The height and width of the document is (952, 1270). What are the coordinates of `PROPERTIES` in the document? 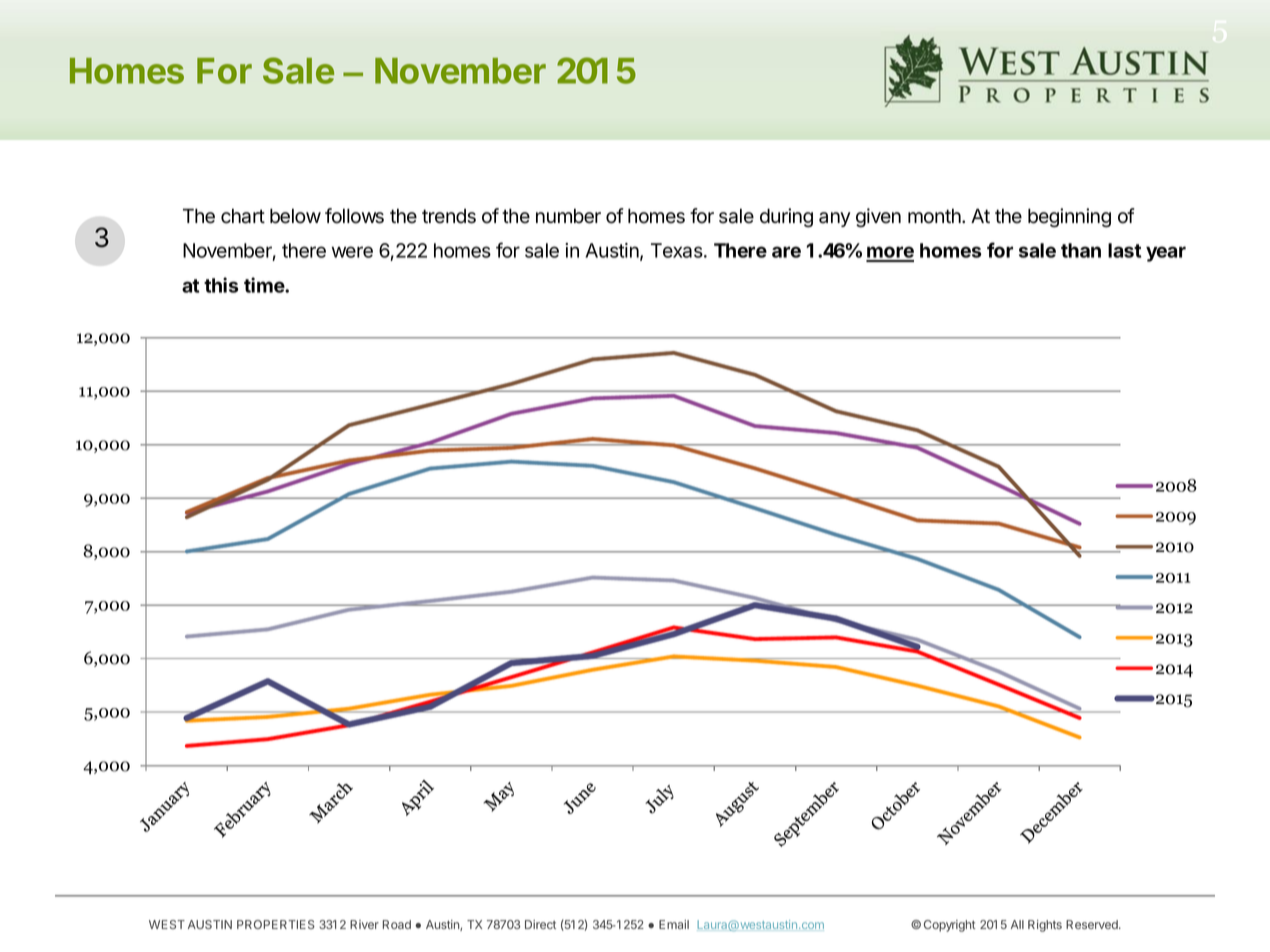 It's located at (276, 924).
